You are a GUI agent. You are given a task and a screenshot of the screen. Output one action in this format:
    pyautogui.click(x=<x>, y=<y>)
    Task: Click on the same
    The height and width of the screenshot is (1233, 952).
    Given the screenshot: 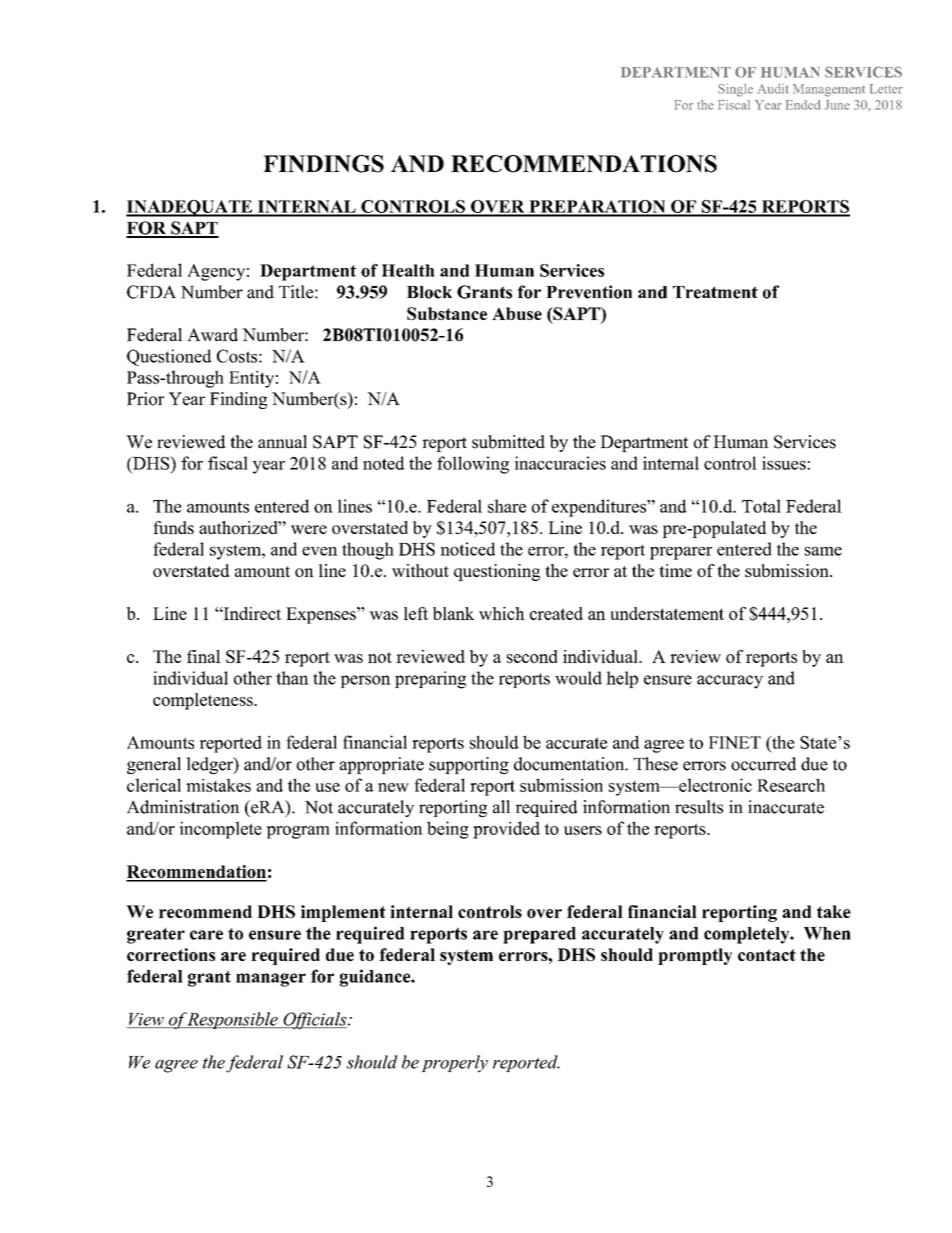 What is the action you would take?
    pyautogui.click(x=823, y=551)
